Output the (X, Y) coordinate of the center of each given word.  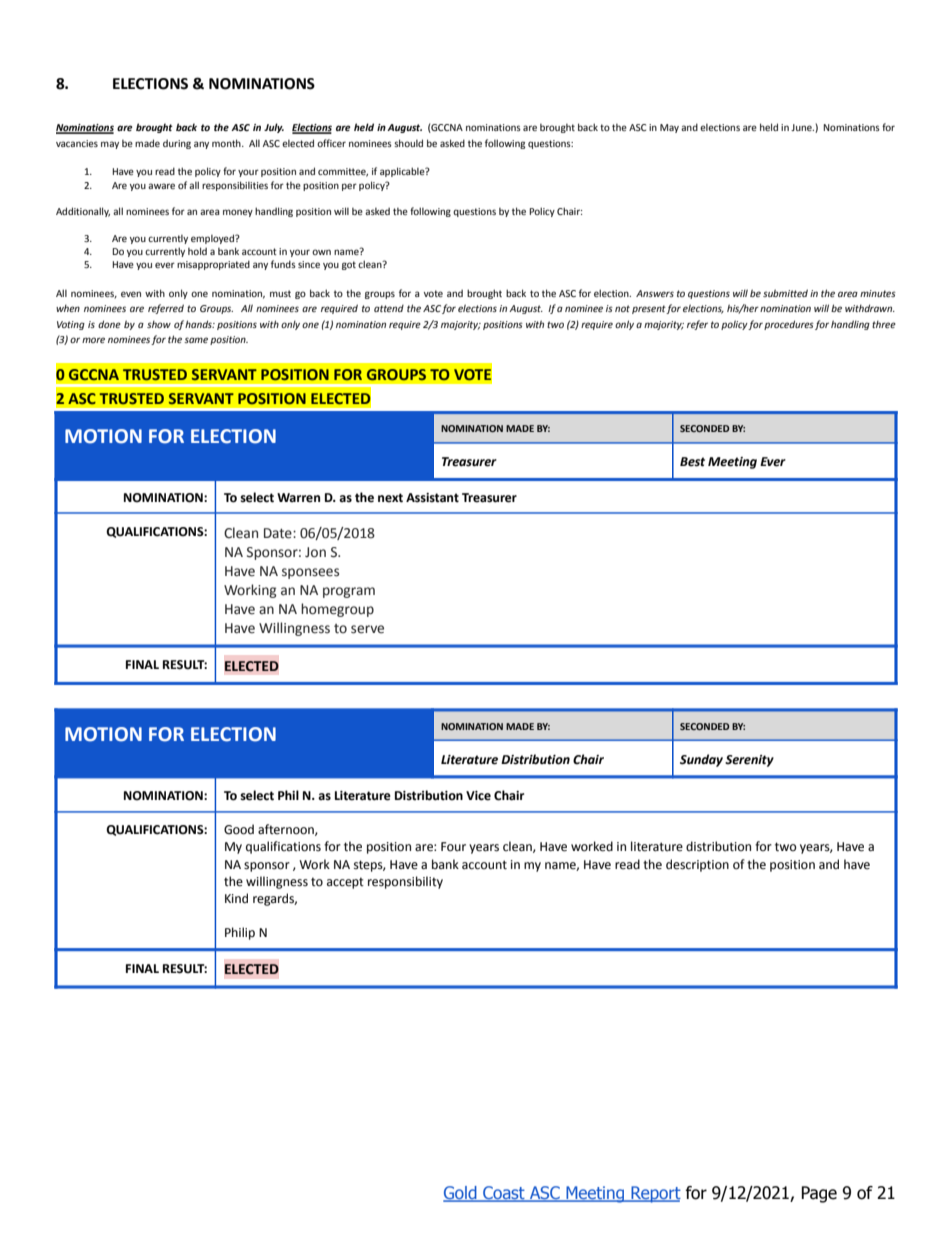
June (802, 127)
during (177, 144)
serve (367, 629)
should (408, 143)
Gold (461, 1194)
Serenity (749, 761)
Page (819, 1194)
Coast (504, 1194)
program (349, 592)
